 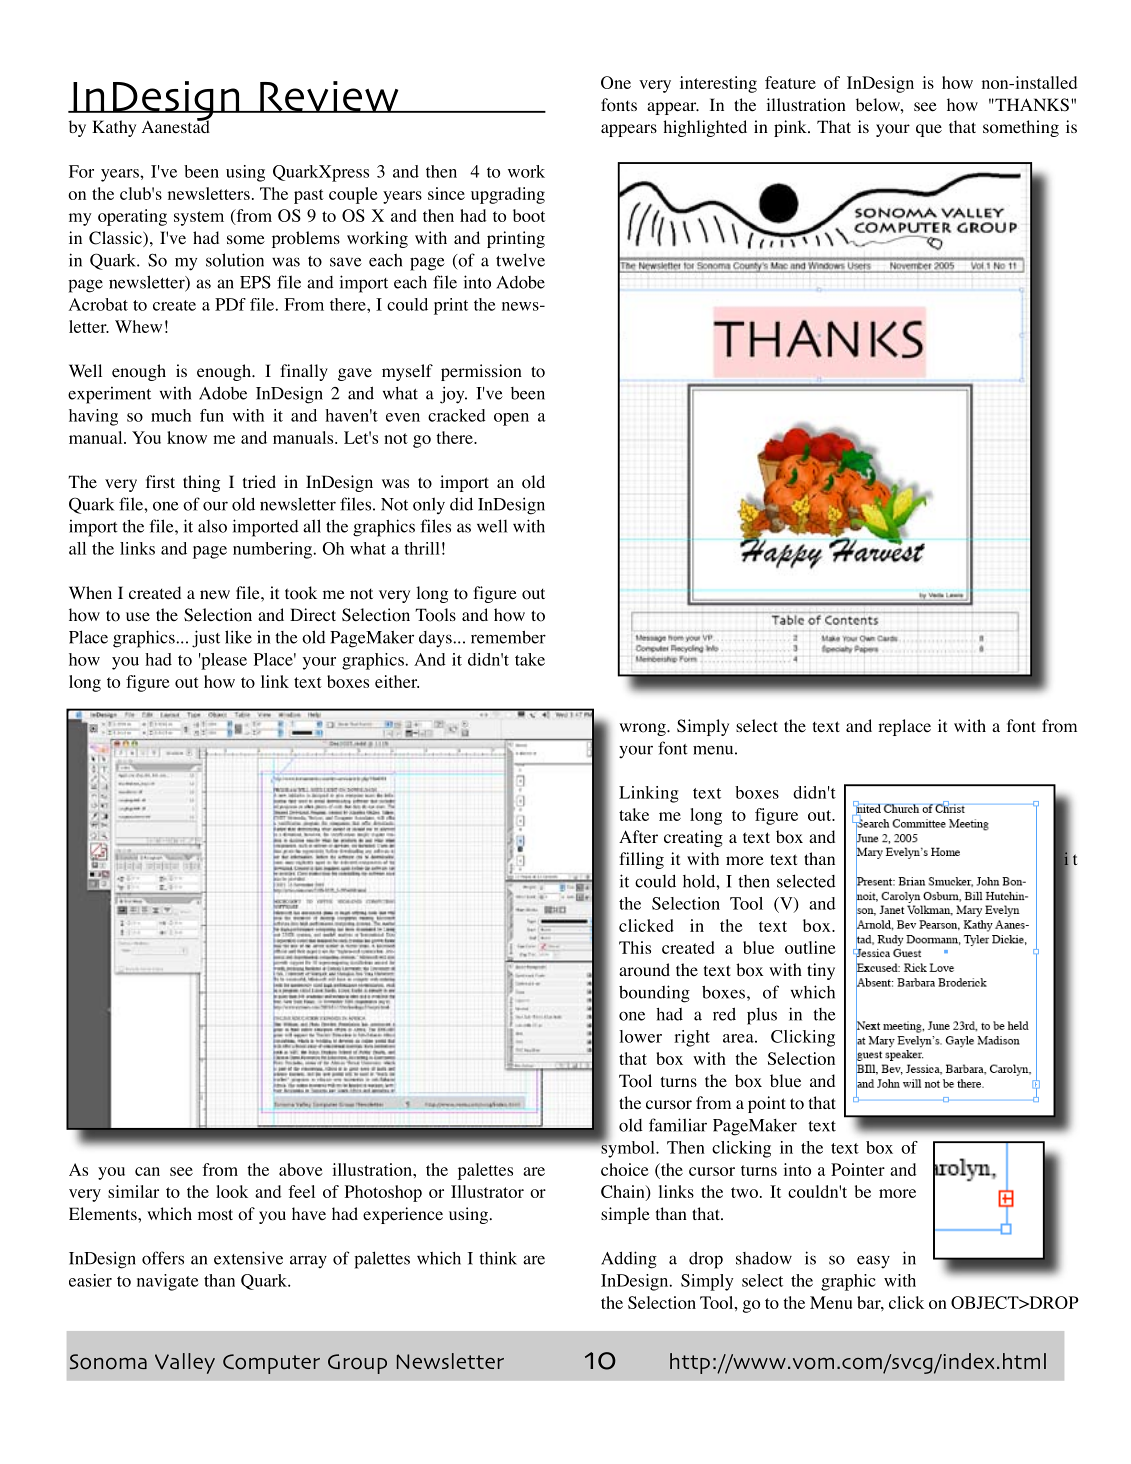 What do you see at coordinates (791, 128) in the screenshot?
I see `pink` at bounding box center [791, 128].
